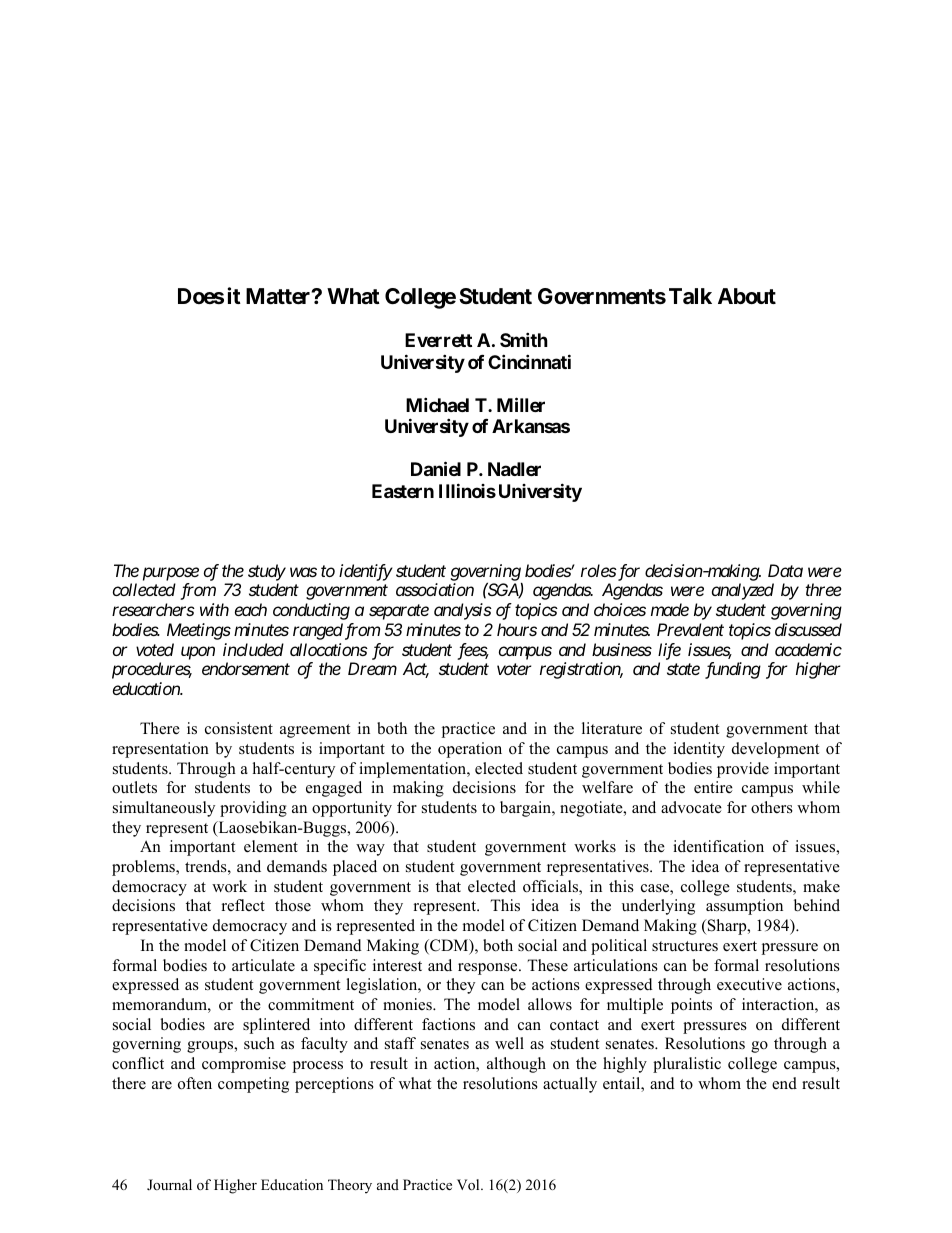 The width and height of the screenshot is (952, 1233). I want to click on Data, so click(785, 570).
